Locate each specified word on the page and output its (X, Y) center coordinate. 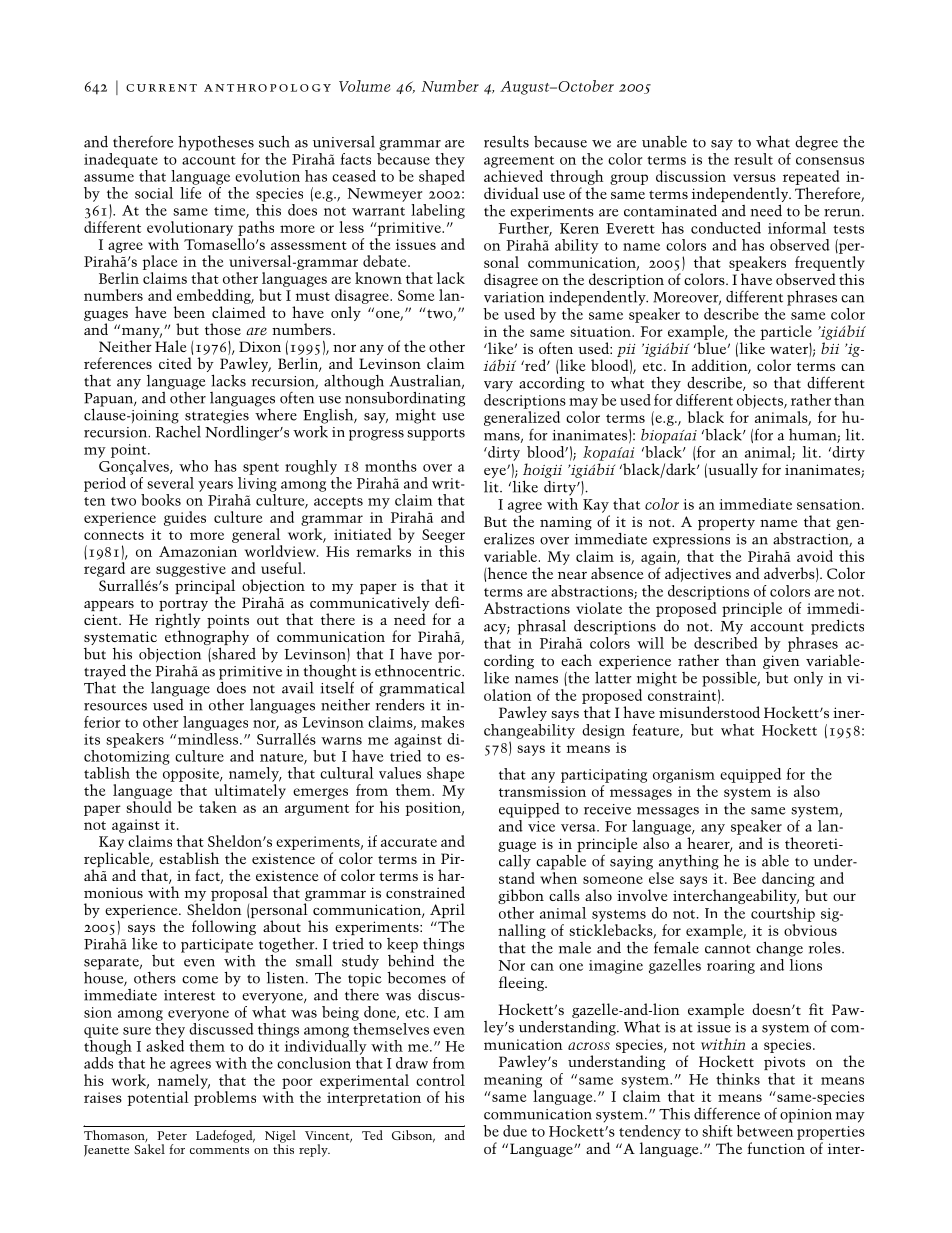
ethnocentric (419, 669)
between (765, 1129)
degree (816, 143)
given (781, 662)
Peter (172, 1135)
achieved (513, 176)
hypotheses (216, 143)
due (515, 1131)
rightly (178, 622)
